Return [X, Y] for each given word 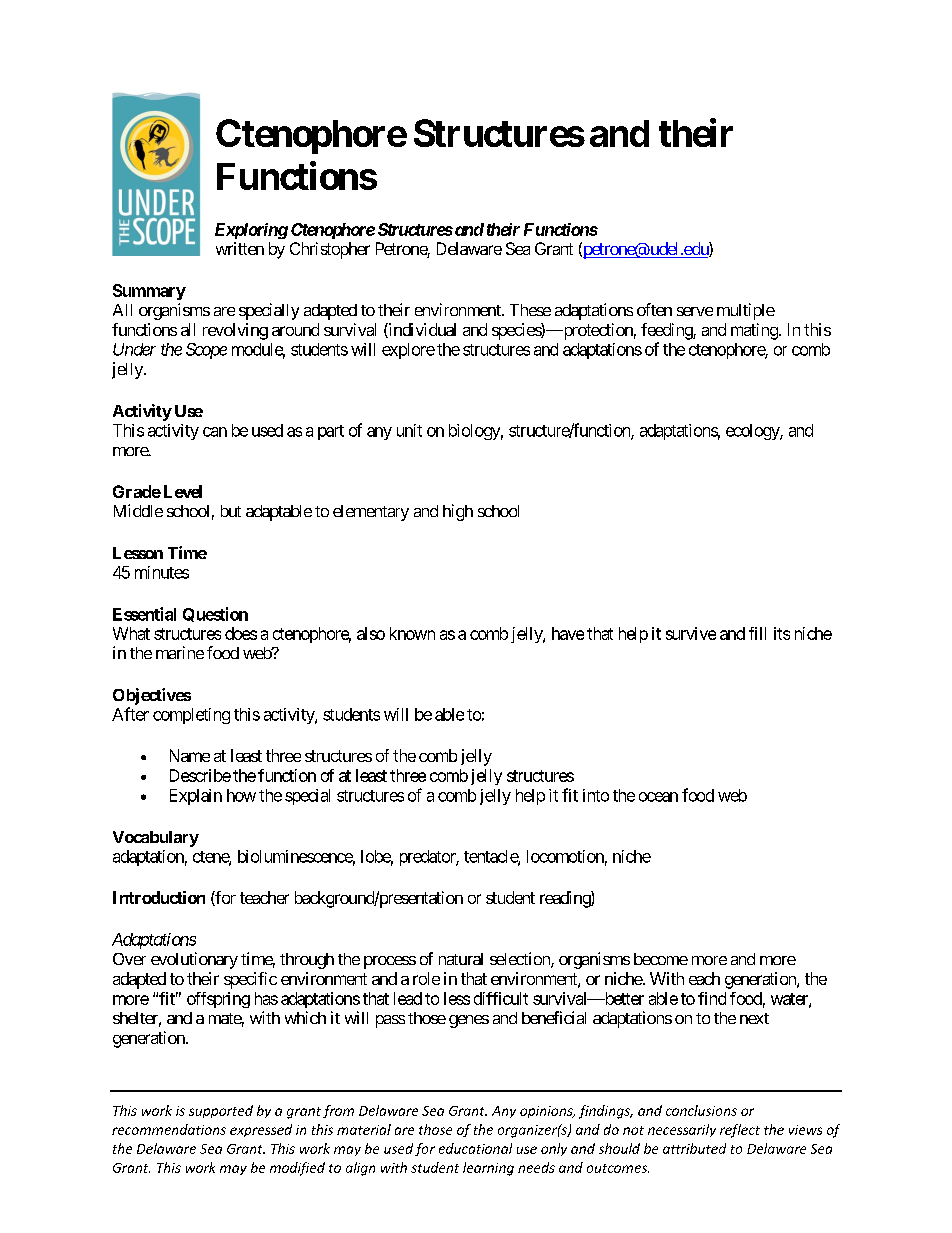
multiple [746, 311]
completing [191, 716]
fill [757, 633]
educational [475, 1148]
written [240, 248]
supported [221, 1111]
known [412, 633]
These [530, 310]
